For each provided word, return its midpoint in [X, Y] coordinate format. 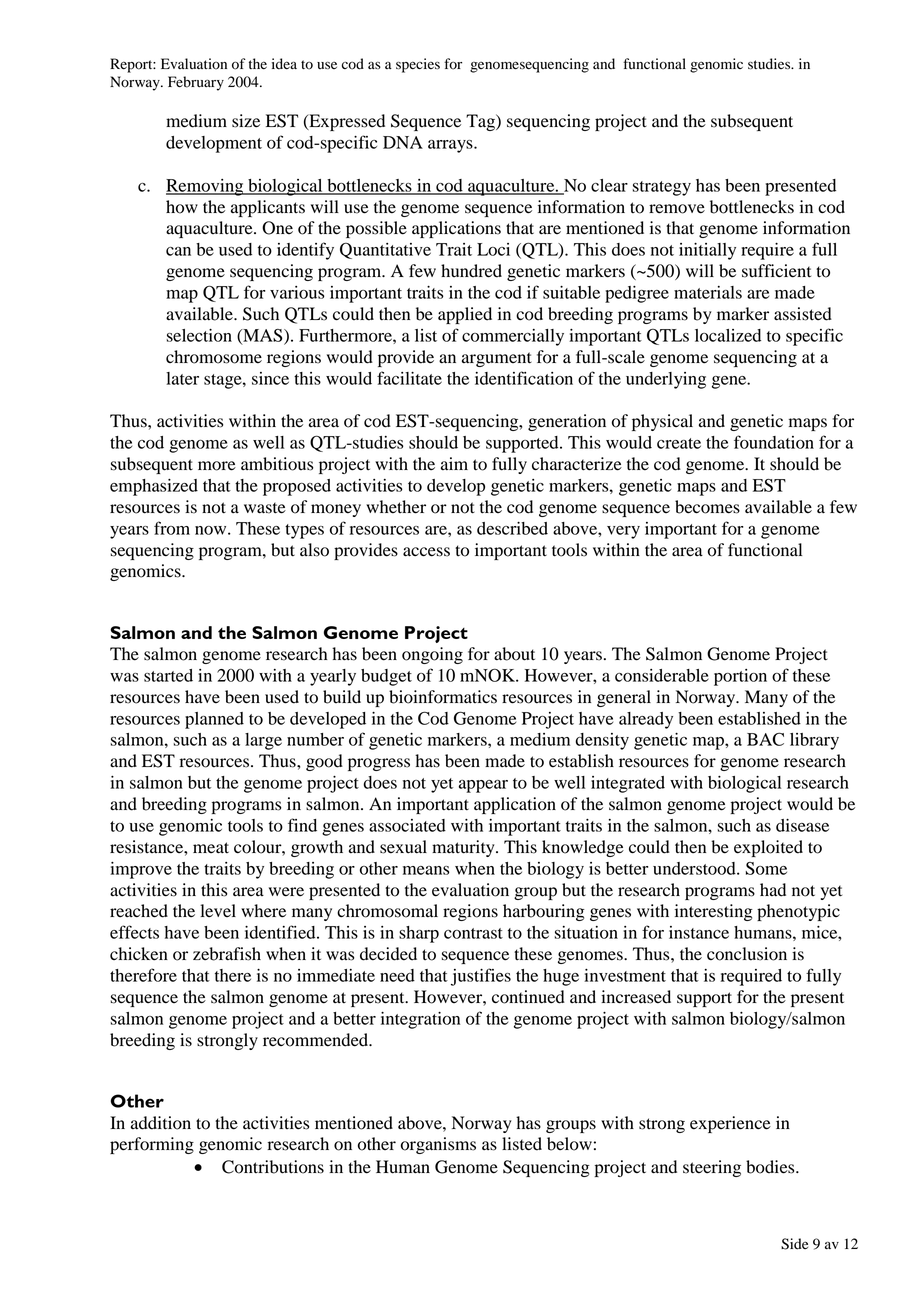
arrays [451, 146]
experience [730, 1124]
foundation [774, 442]
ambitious [277, 464]
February [196, 83]
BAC [765, 739]
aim [454, 463]
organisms [438, 1145]
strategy [661, 188]
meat [211, 848]
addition [161, 1123]
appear [483, 786]
